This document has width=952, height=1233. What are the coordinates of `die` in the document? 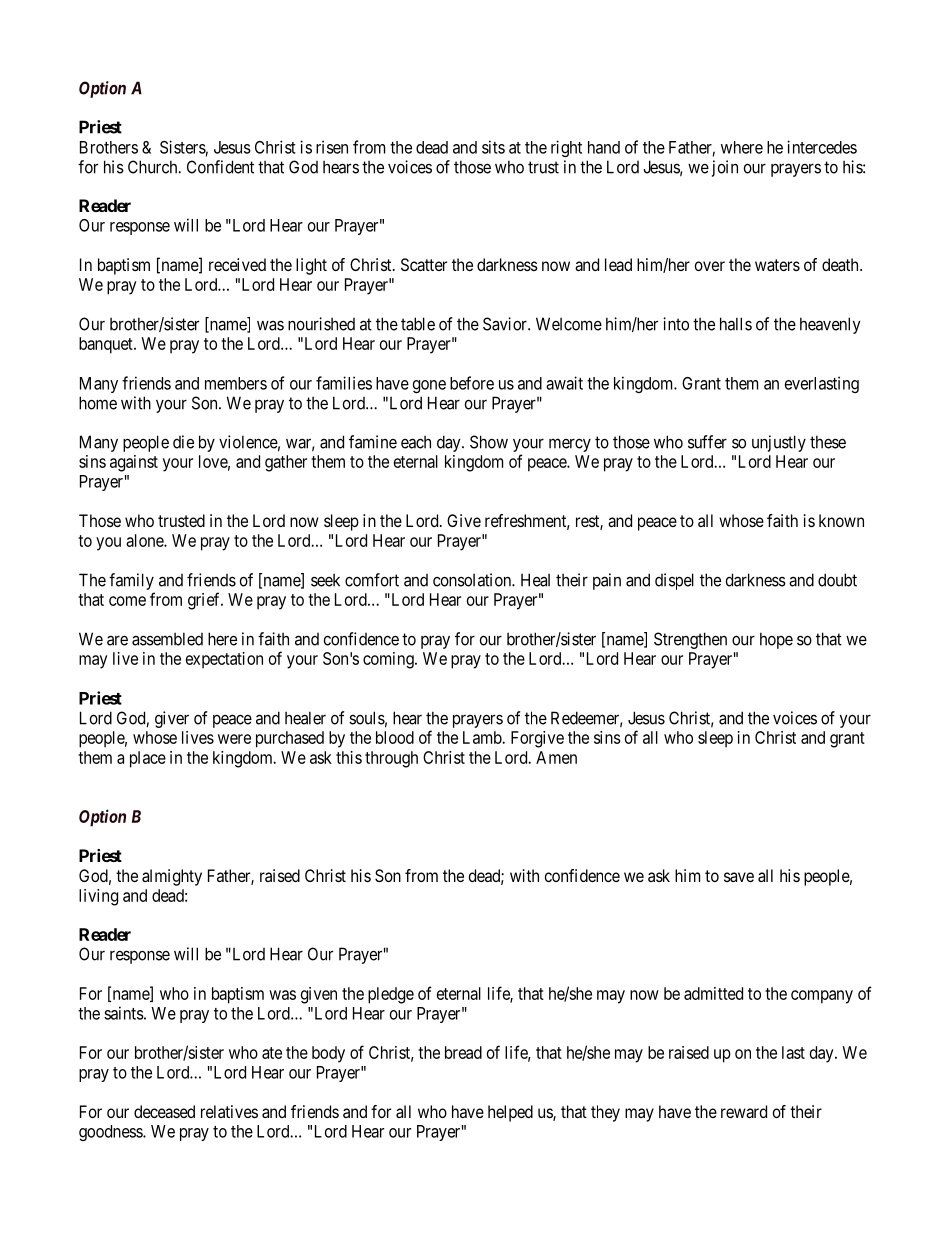 It's located at (183, 442).
